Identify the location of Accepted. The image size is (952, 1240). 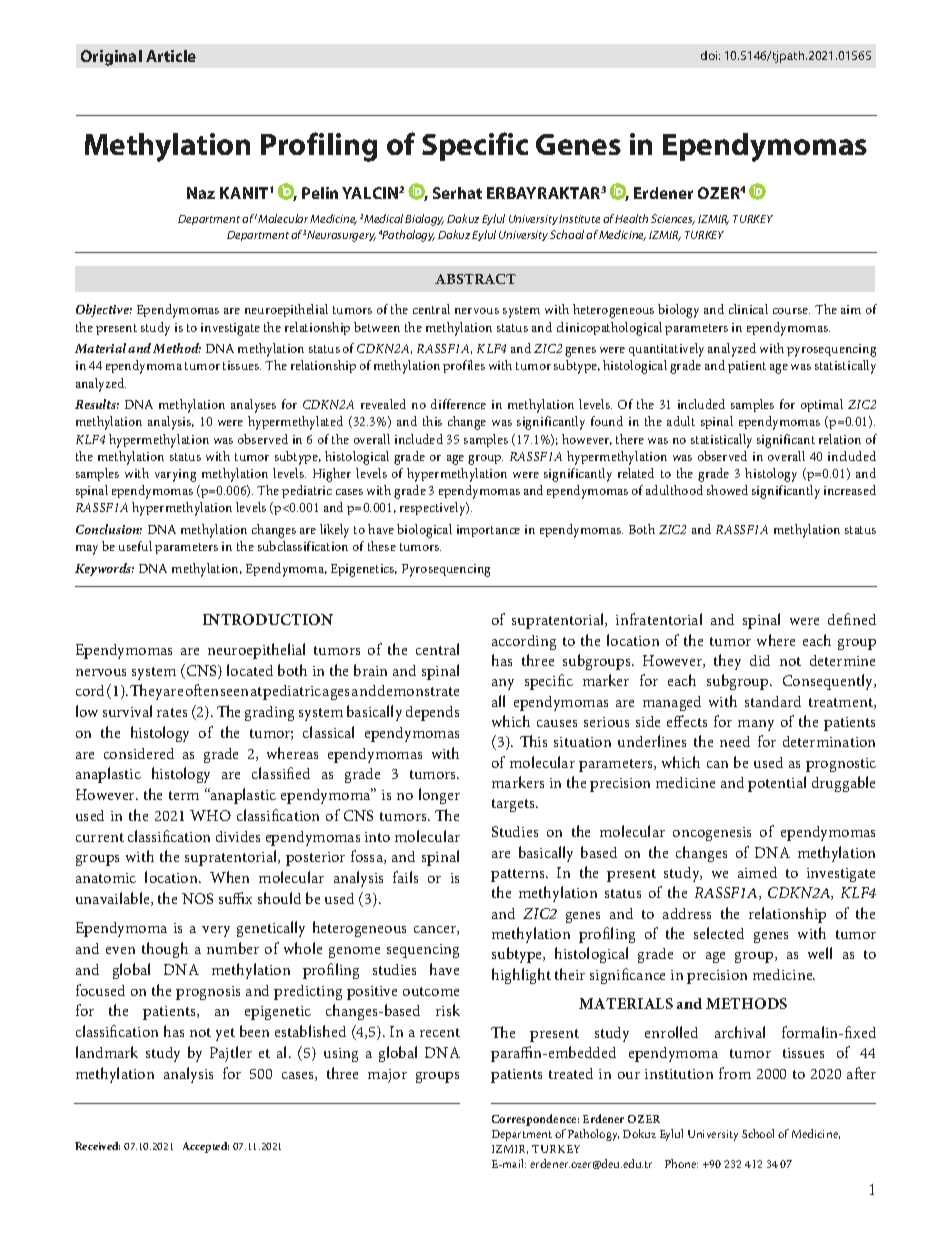
(206, 1147).
